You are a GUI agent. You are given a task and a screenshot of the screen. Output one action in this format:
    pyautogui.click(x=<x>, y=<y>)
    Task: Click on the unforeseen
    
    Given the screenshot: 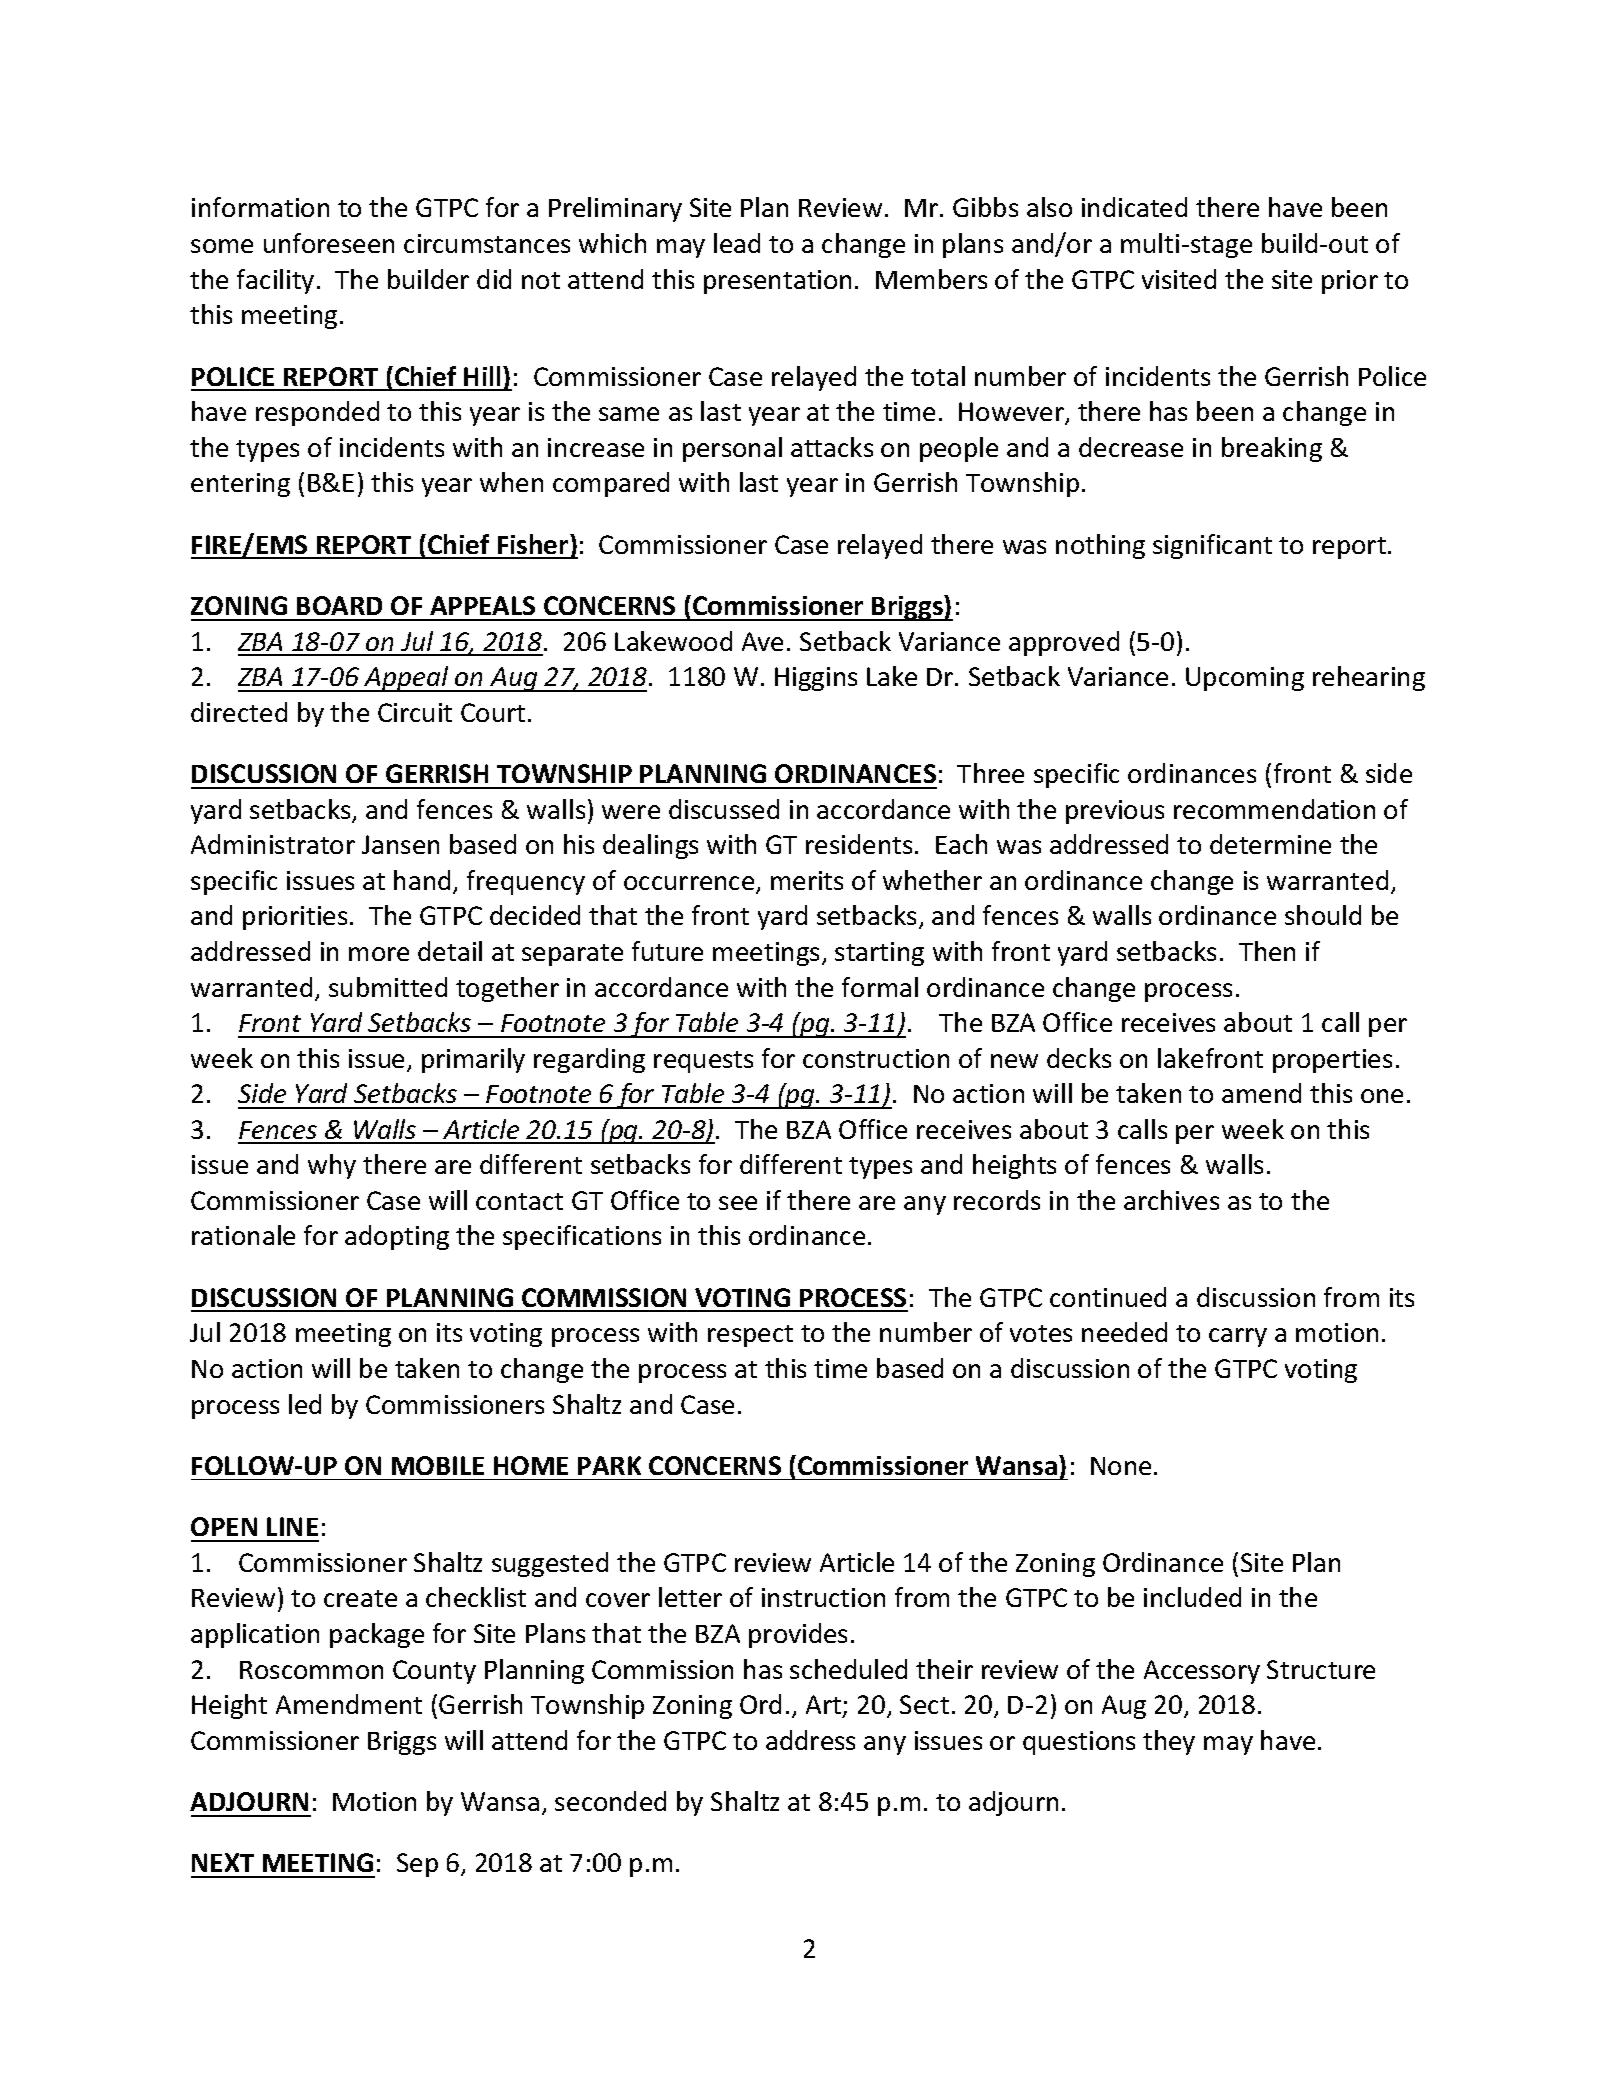 What is the action you would take?
    pyautogui.click(x=329, y=243)
